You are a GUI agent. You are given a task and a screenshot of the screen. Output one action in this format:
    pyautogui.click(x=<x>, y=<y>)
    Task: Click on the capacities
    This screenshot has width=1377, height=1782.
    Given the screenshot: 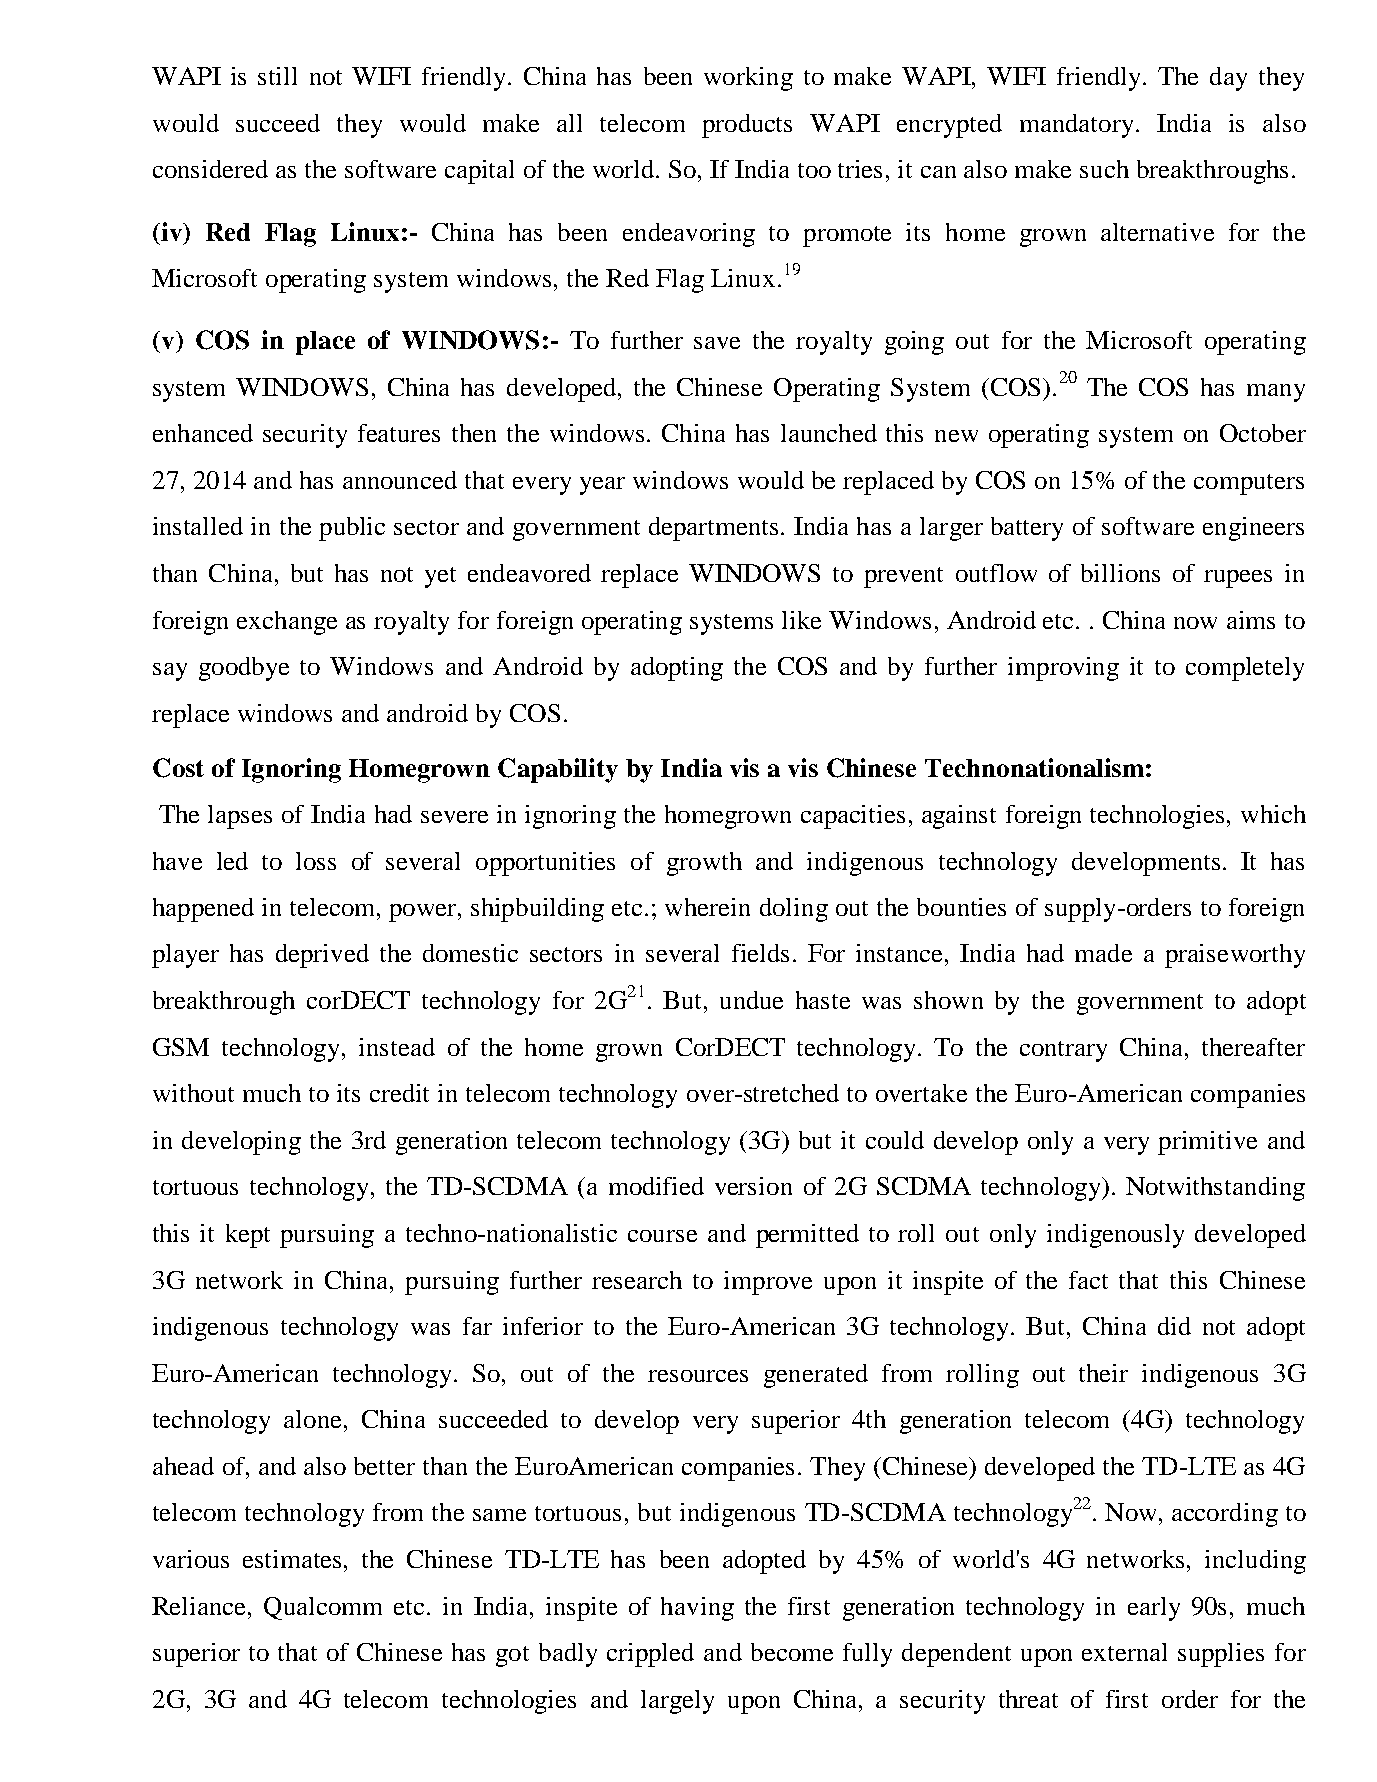 What is the action you would take?
    pyautogui.click(x=853, y=817)
